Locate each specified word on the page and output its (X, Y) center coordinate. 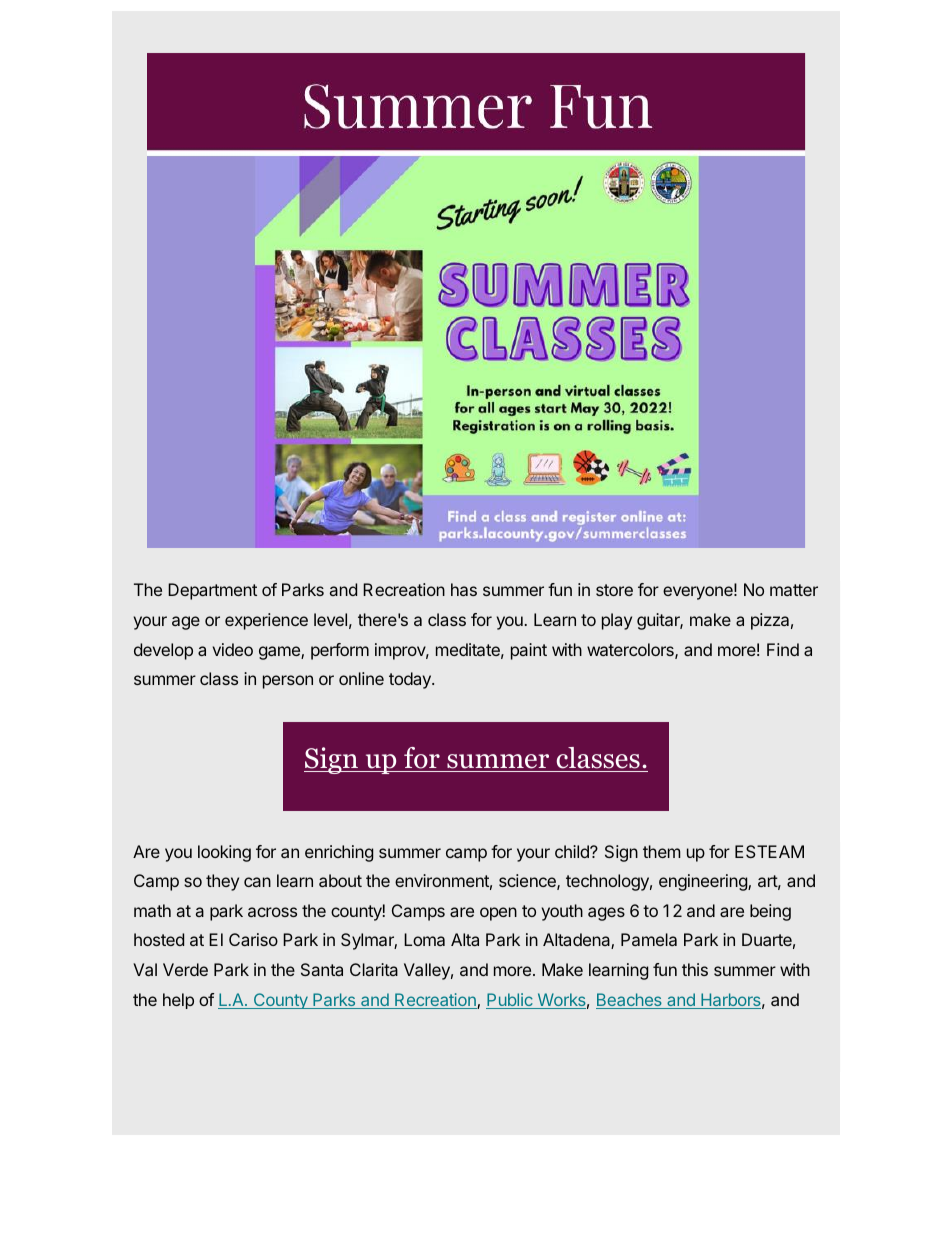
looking (224, 853)
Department (212, 591)
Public (510, 1001)
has (464, 589)
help (178, 1001)
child (573, 851)
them (662, 851)
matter (794, 590)
